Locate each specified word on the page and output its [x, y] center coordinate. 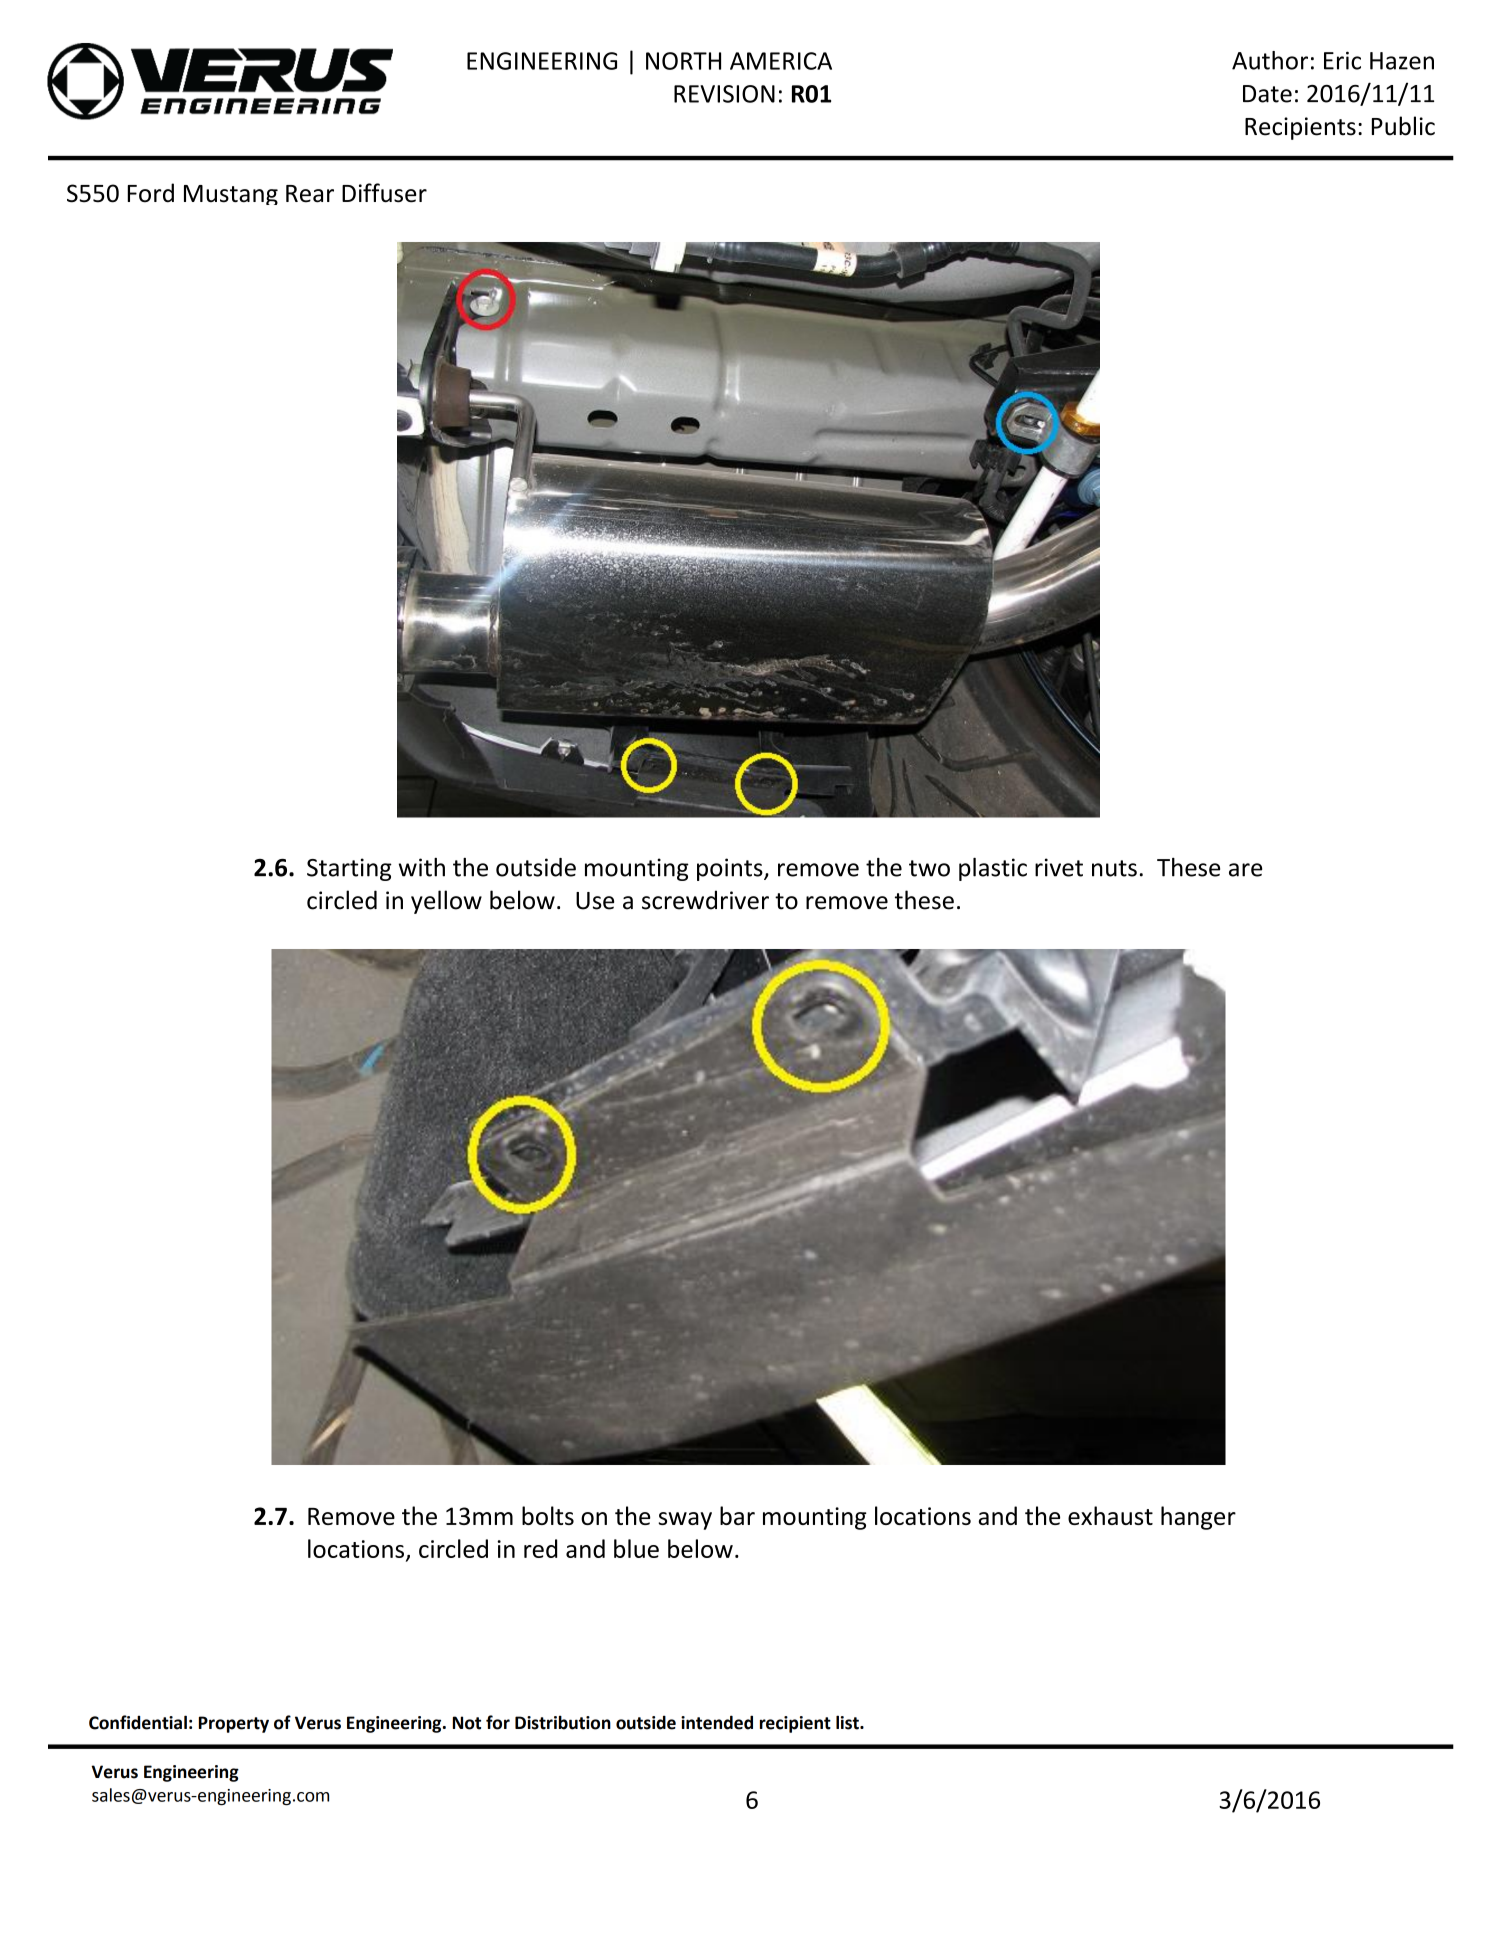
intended [717, 1722]
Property [234, 1724]
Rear [310, 194]
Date [1267, 94]
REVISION [724, 94]
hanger [1198, 1518]
